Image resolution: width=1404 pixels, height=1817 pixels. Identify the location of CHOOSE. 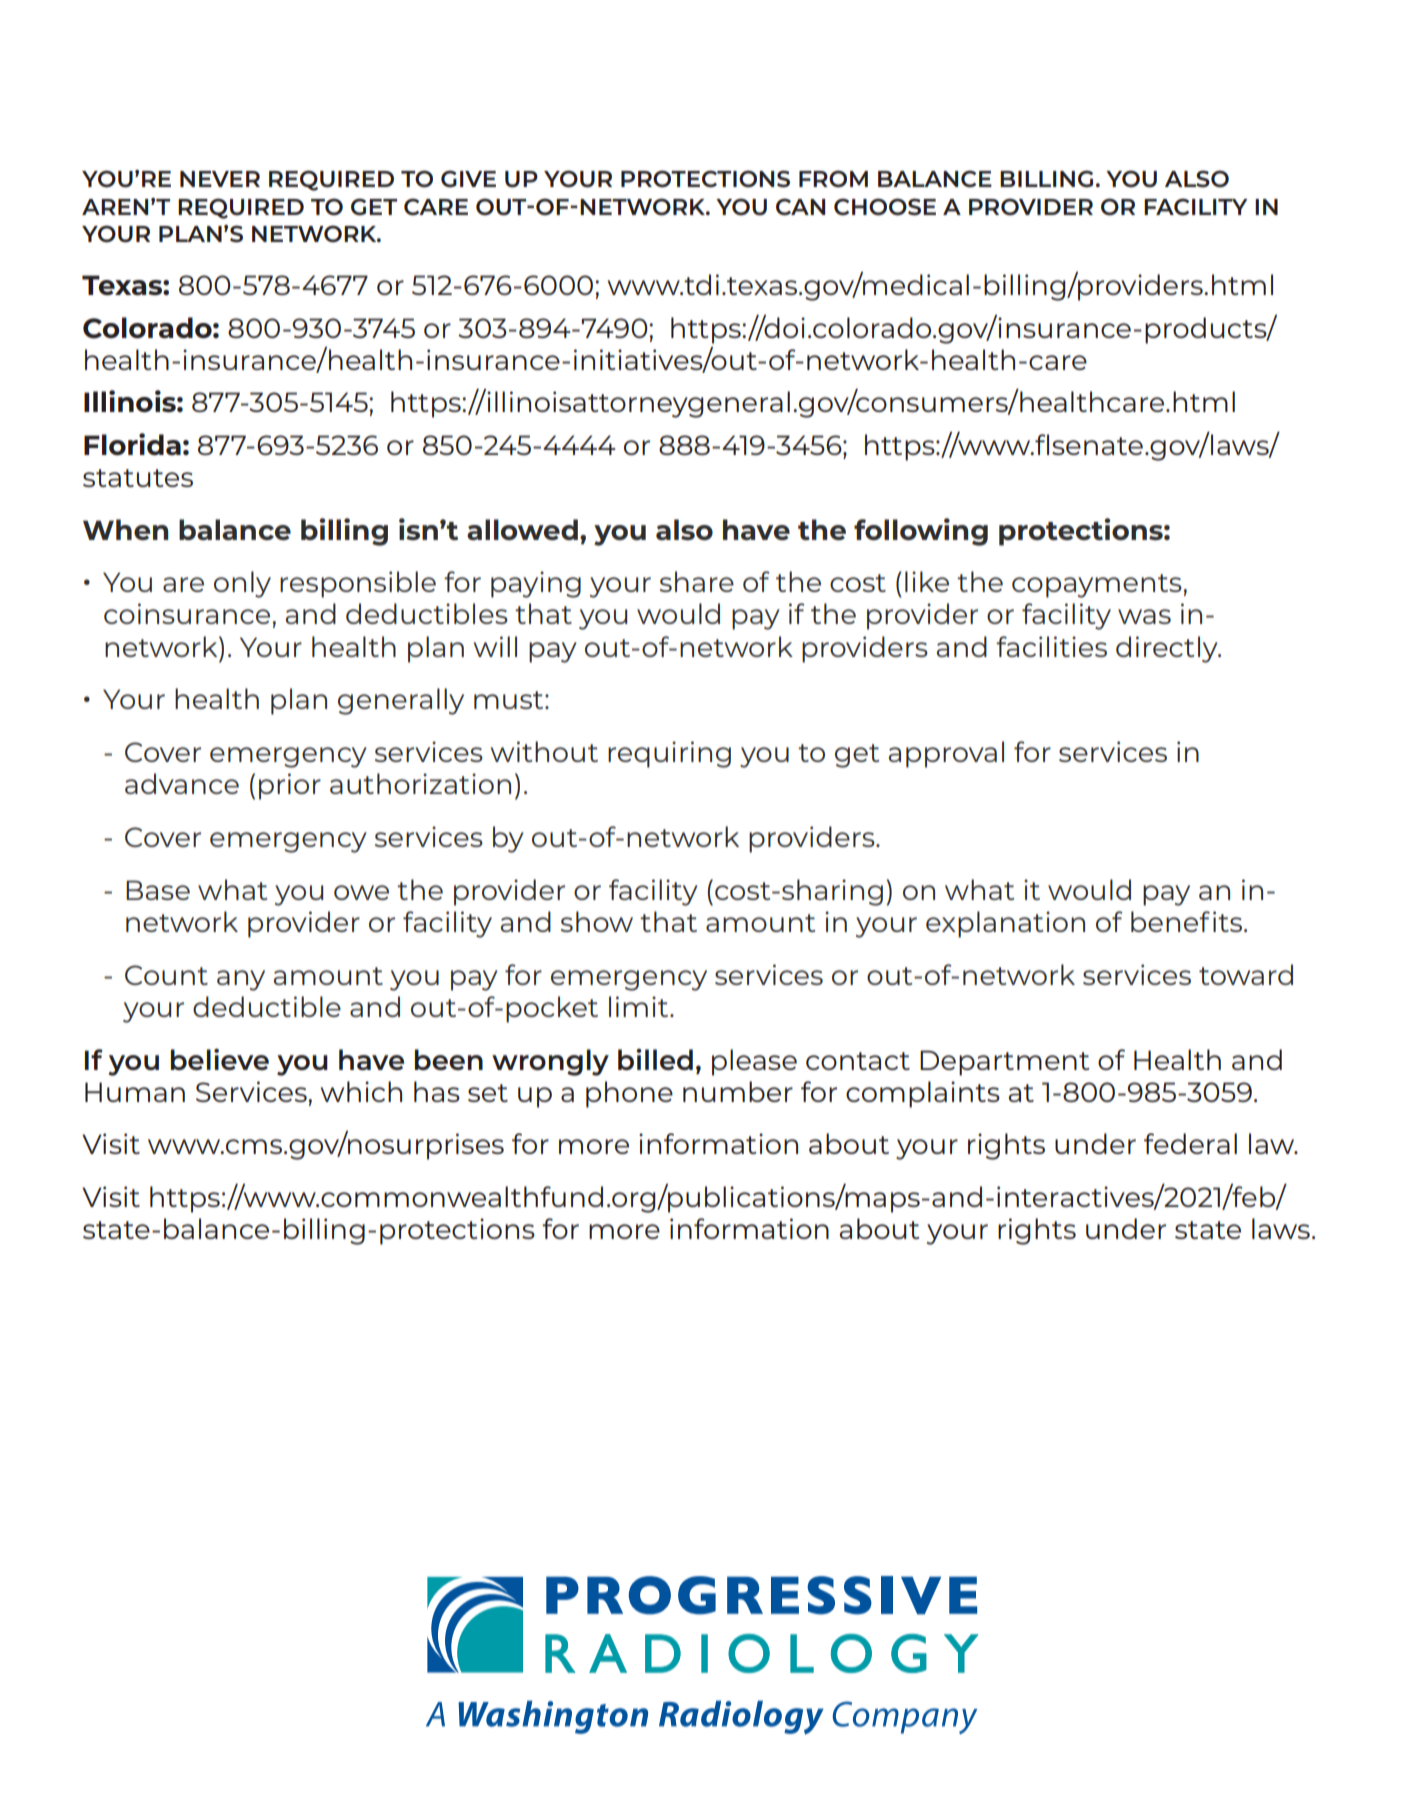
(885, 207).
